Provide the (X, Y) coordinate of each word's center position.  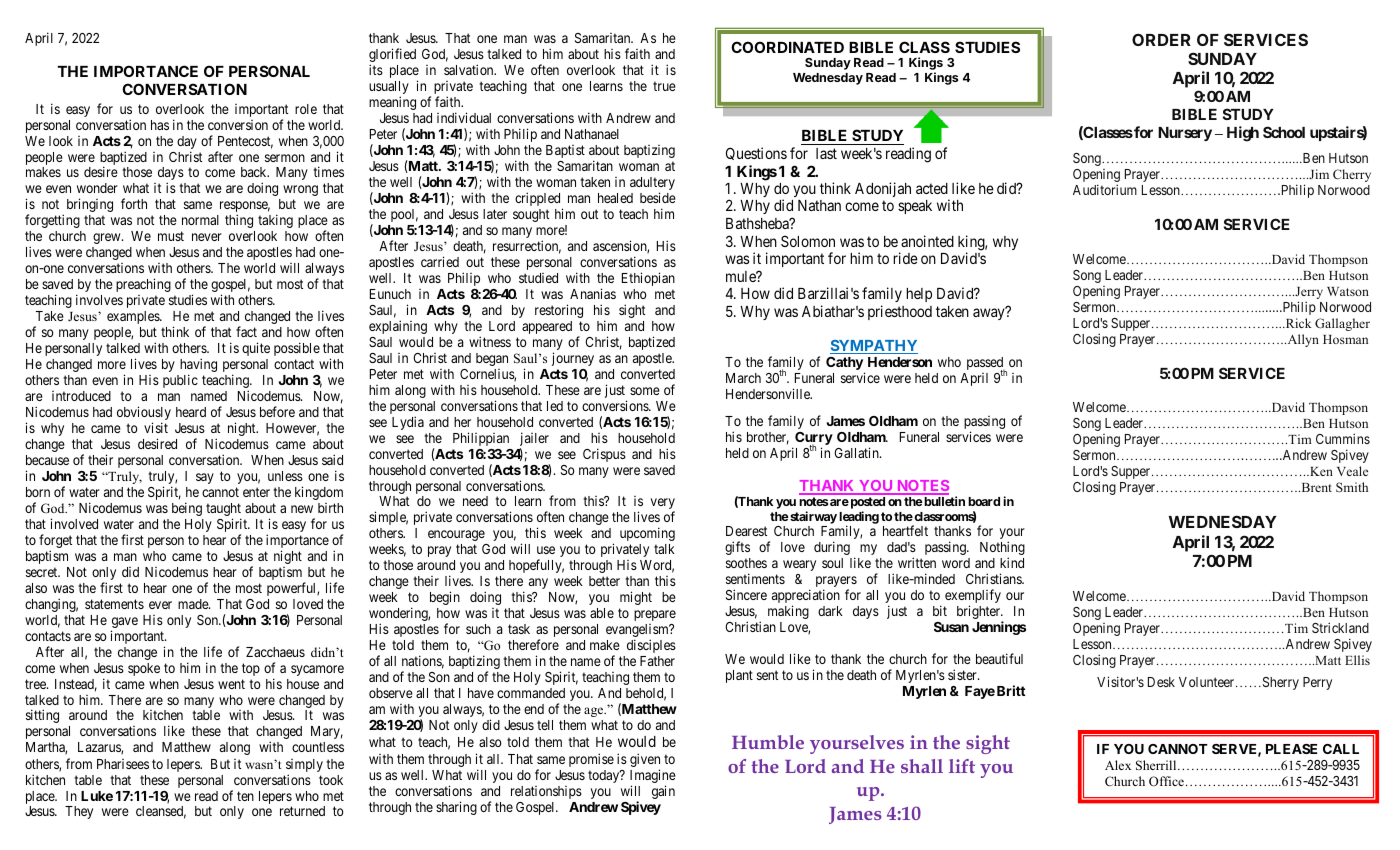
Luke (97, 796)
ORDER (1161, 39)
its (376, 69)
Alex (1118, 765)
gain (663, 792)
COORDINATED (787, 47)
